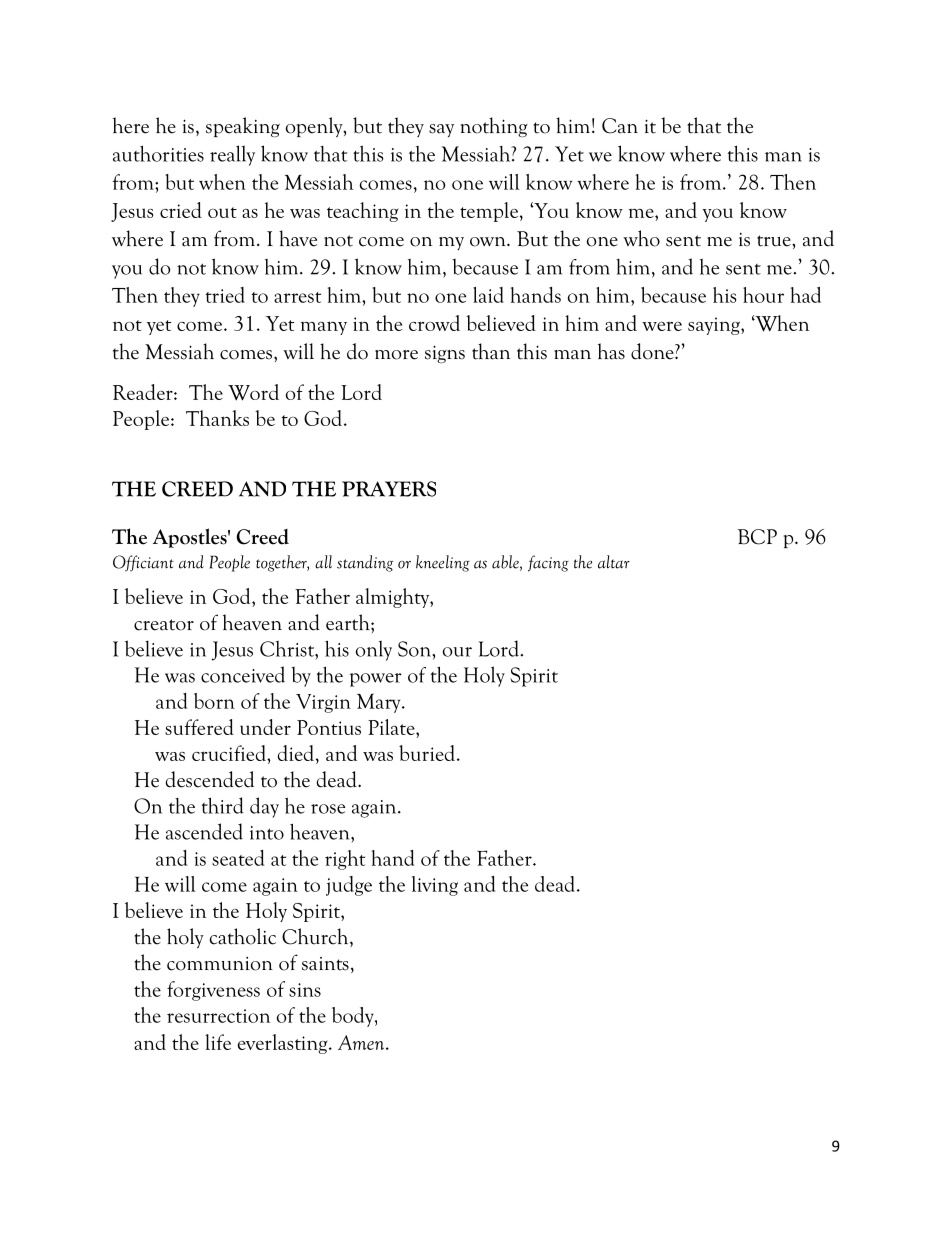 Image resolution: width=952 pixels, height=1233 pixels. I want to click on body, so click(354, 1017).
